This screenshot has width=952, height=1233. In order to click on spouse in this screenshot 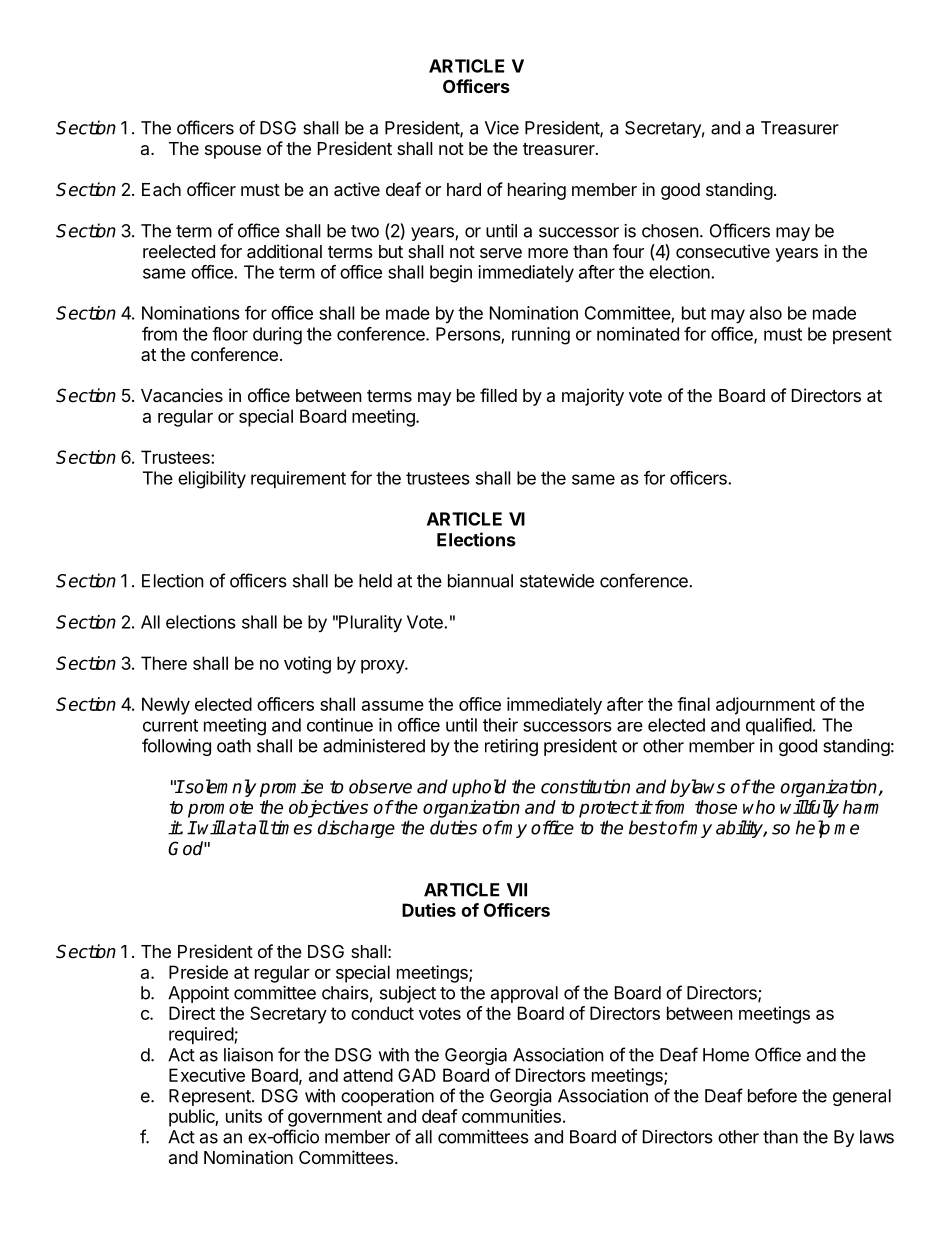, I will do `click(233, 152)`.
